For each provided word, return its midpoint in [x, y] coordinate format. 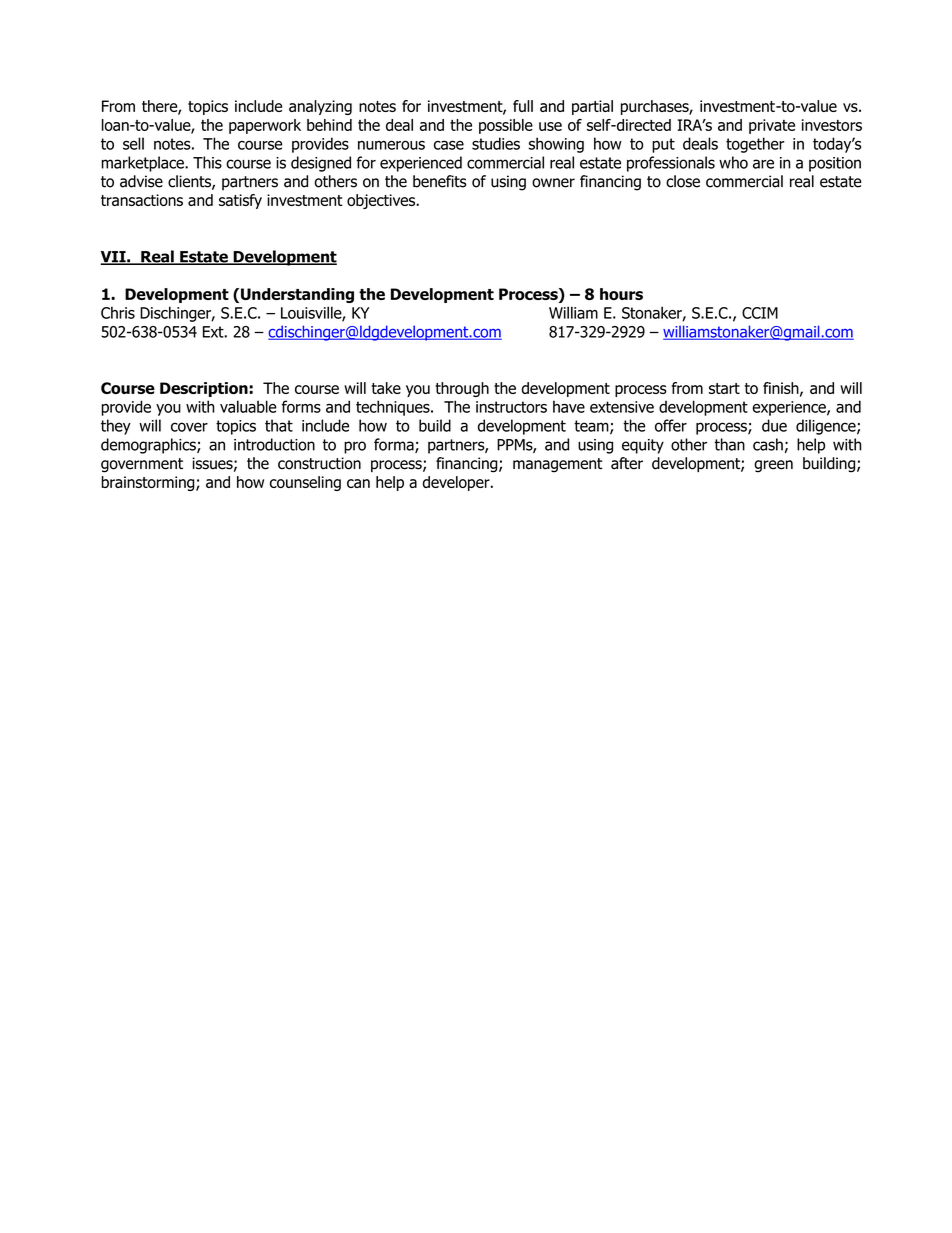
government [142, 465]
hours [621, 294]
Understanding [297, 295]
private [772, 126]
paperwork [265, 126]
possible [506, 126]
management [557, 465]
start [724, 388]
